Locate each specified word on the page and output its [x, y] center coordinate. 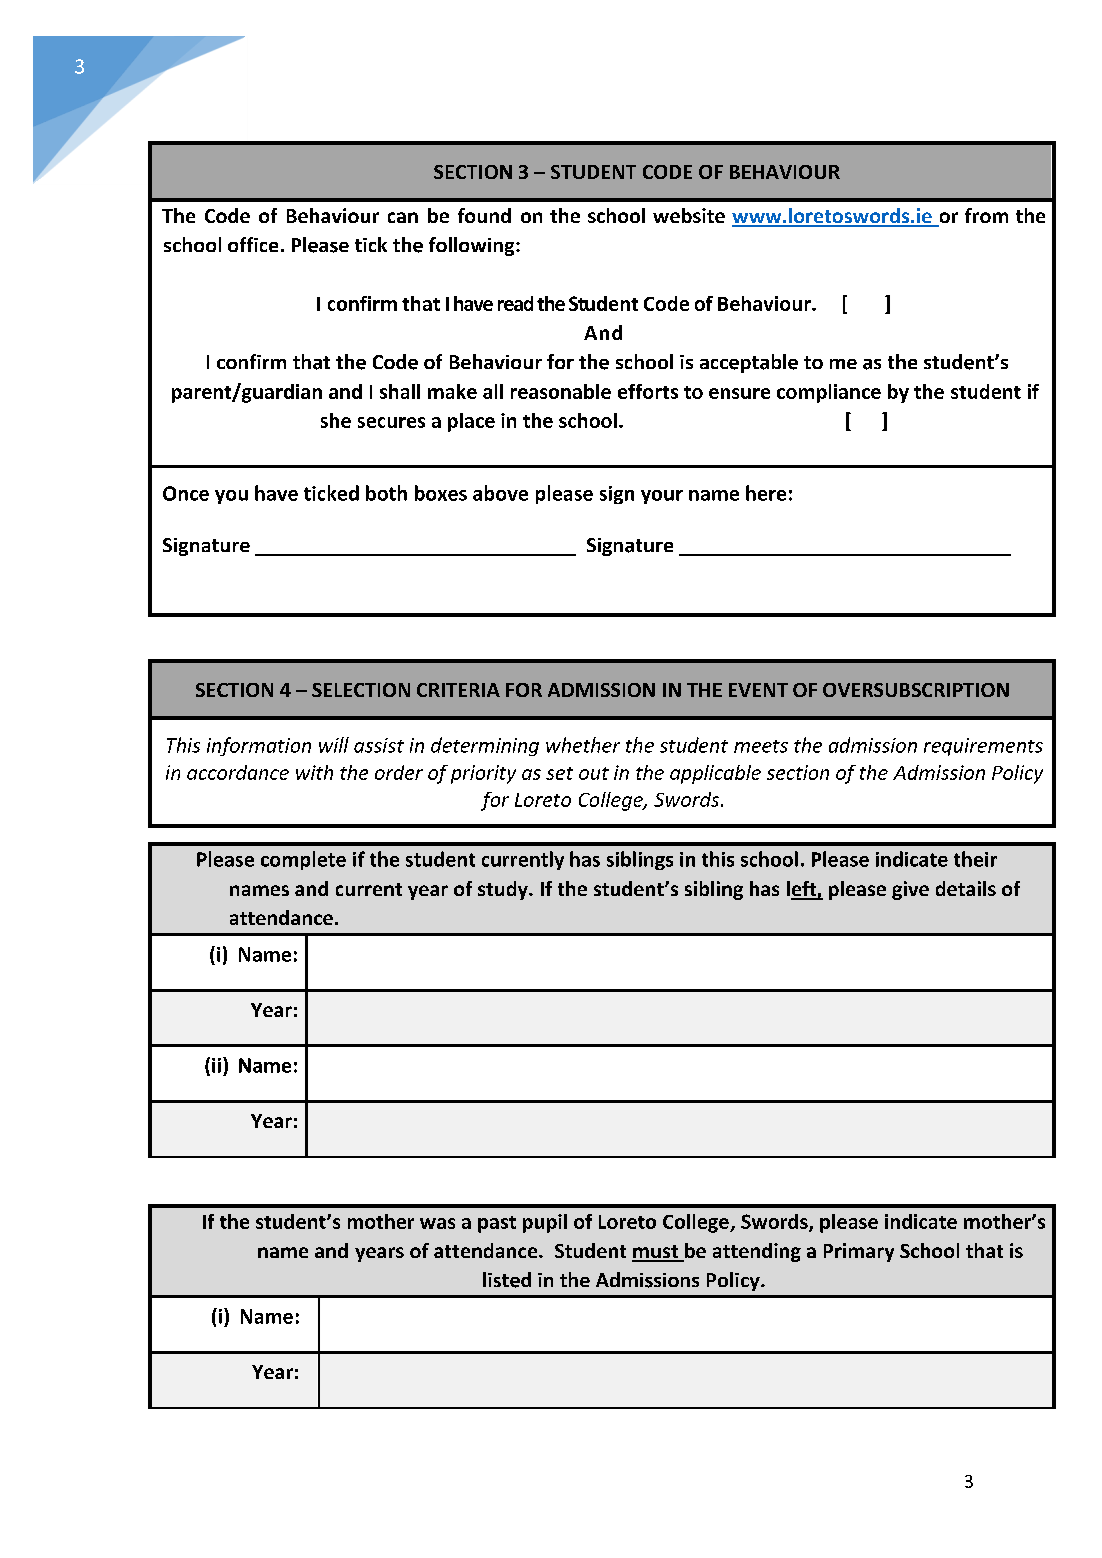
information [259, 746]
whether [583, 745]
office [253, 244]
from [986, 215]
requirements [983, 747]
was [437, 1223]
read [515, 303]
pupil [545, 1223]
